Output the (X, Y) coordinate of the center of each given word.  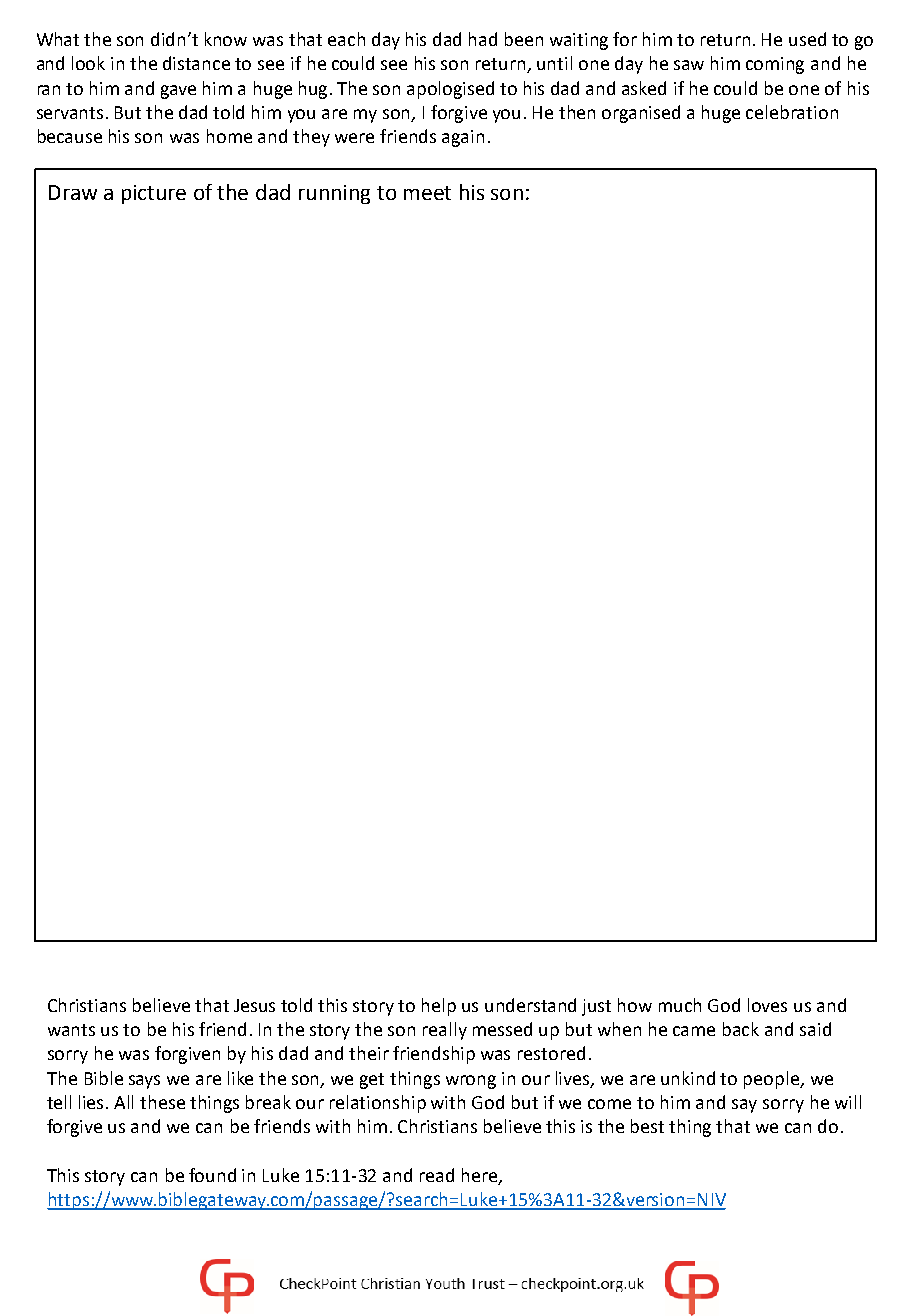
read (437, 1175)
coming (775, 65)
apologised (450, 90)
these (162, 1102)
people (773, 1080)
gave (178, 92)
